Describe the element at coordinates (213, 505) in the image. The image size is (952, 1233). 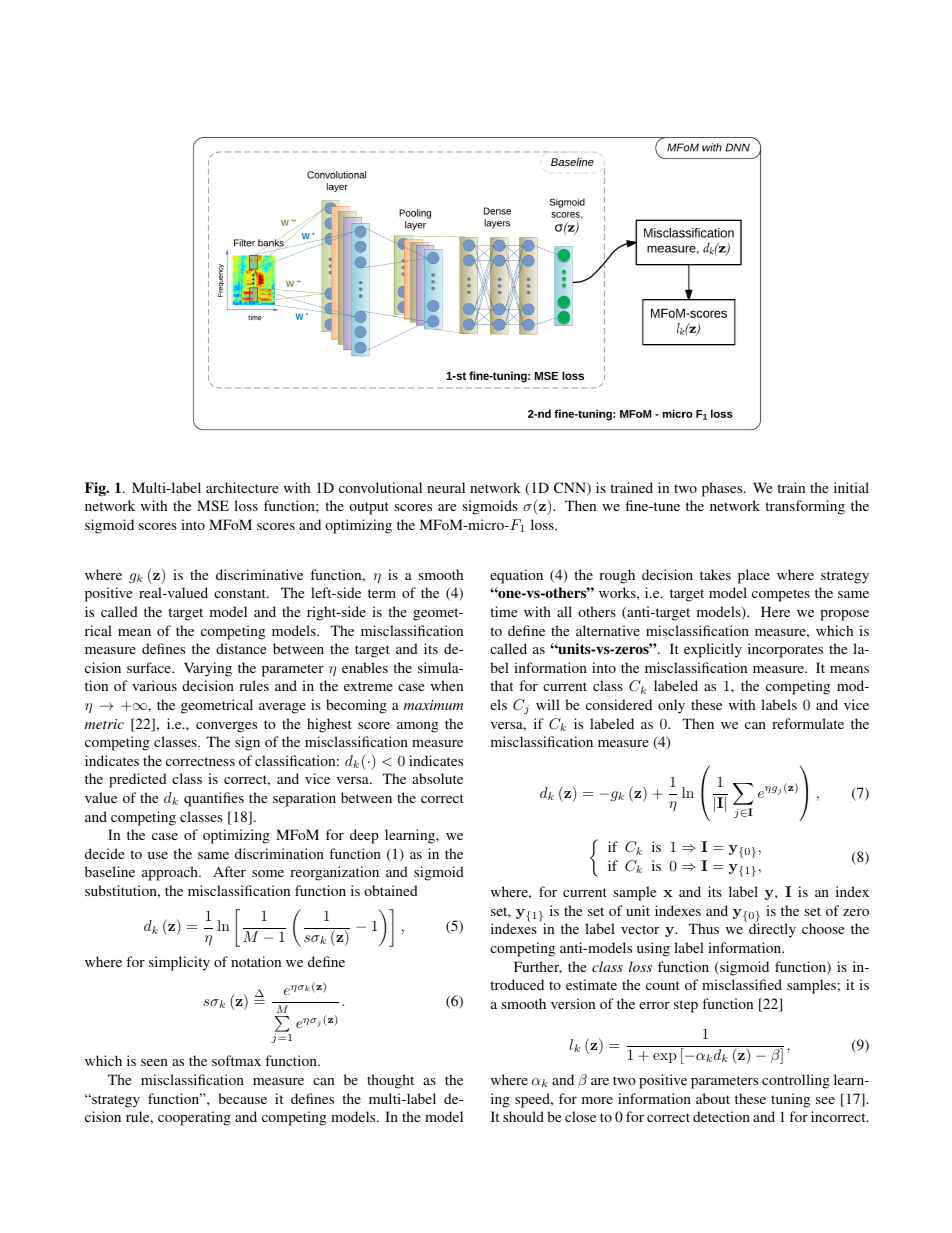
I see `MSE` at that location.
